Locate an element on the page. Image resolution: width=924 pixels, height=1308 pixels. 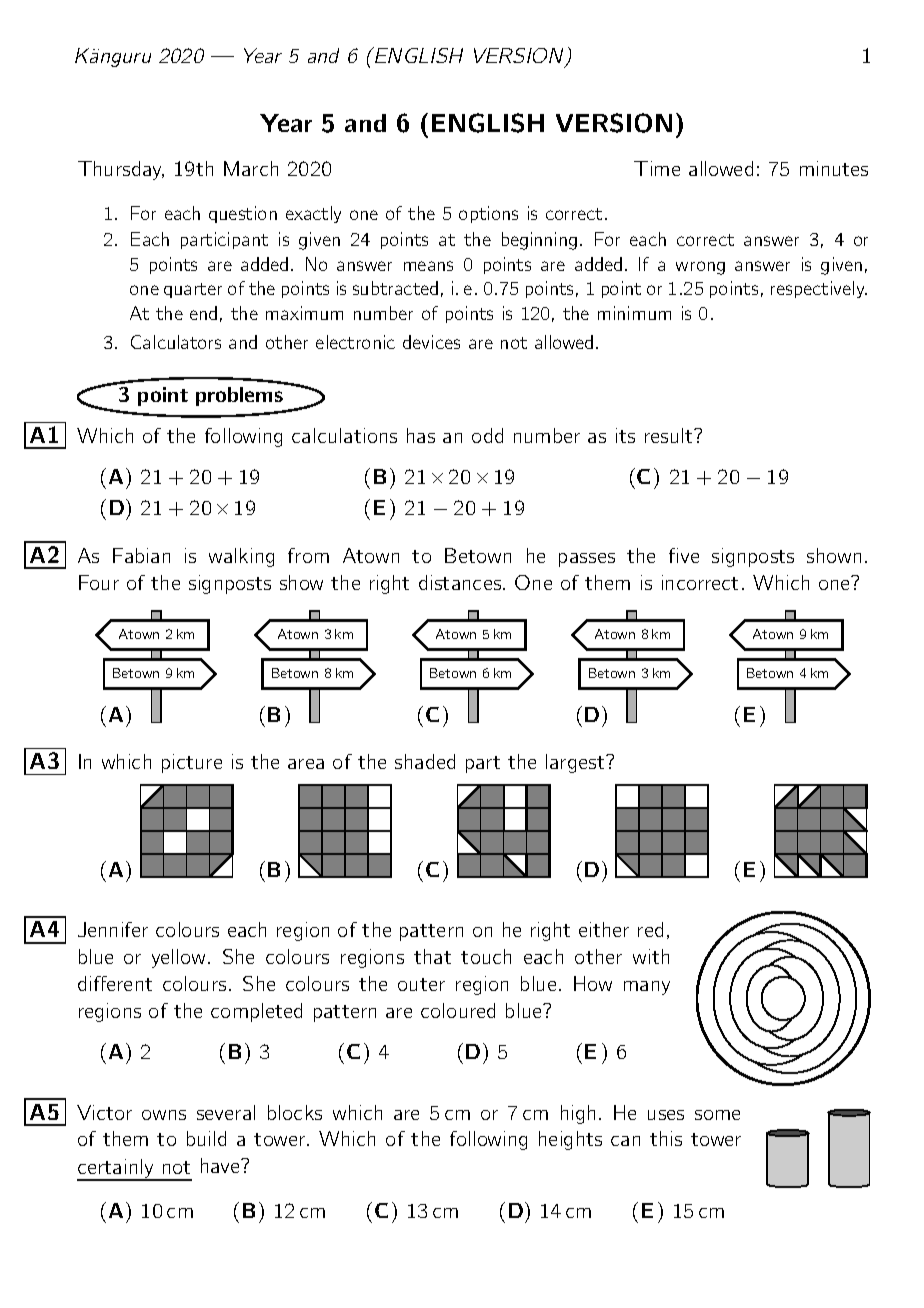
minutes is located at coordinates (834, 168).
